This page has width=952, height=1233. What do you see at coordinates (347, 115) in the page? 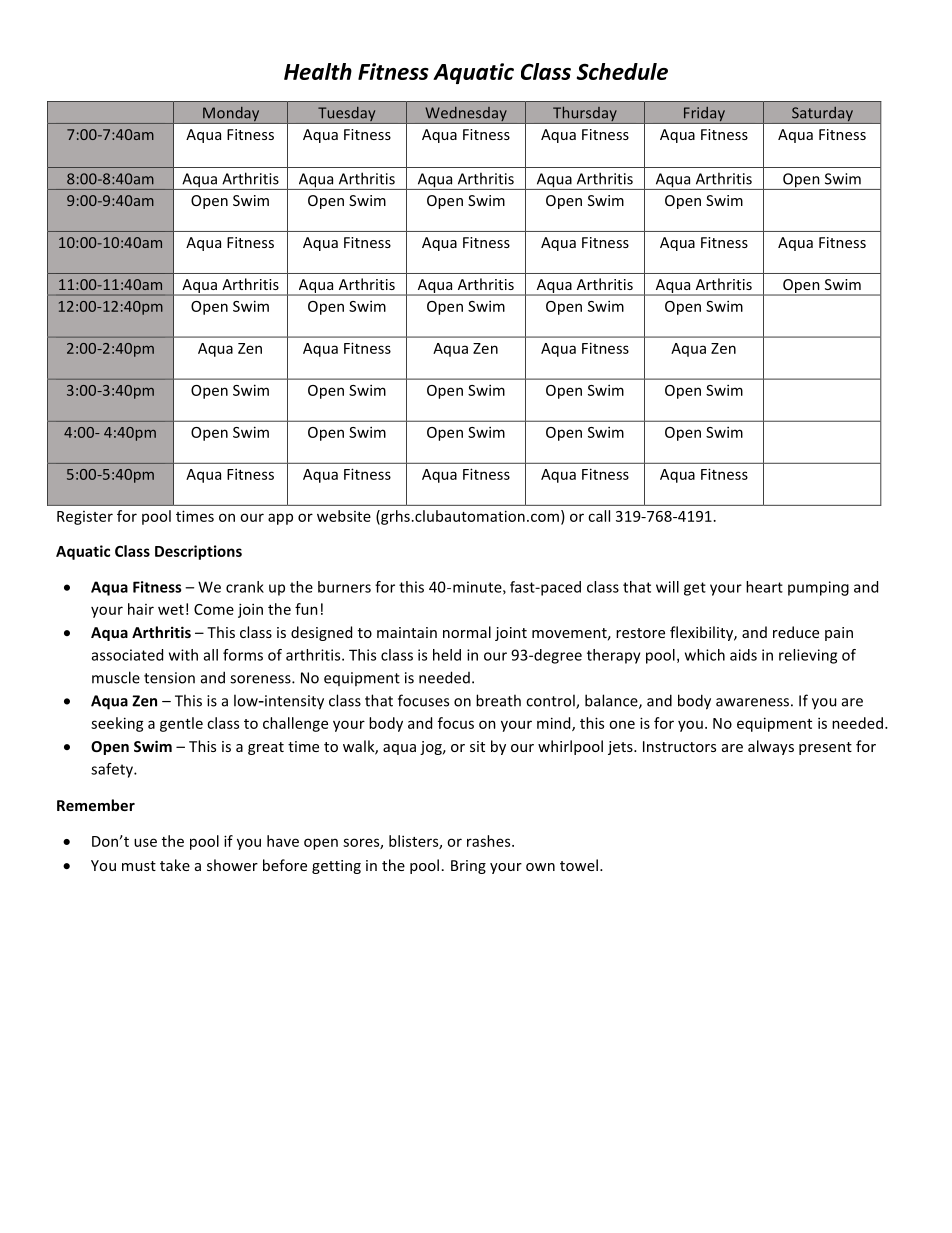
I see `Tuesday` at bounding box center [347, 115].
